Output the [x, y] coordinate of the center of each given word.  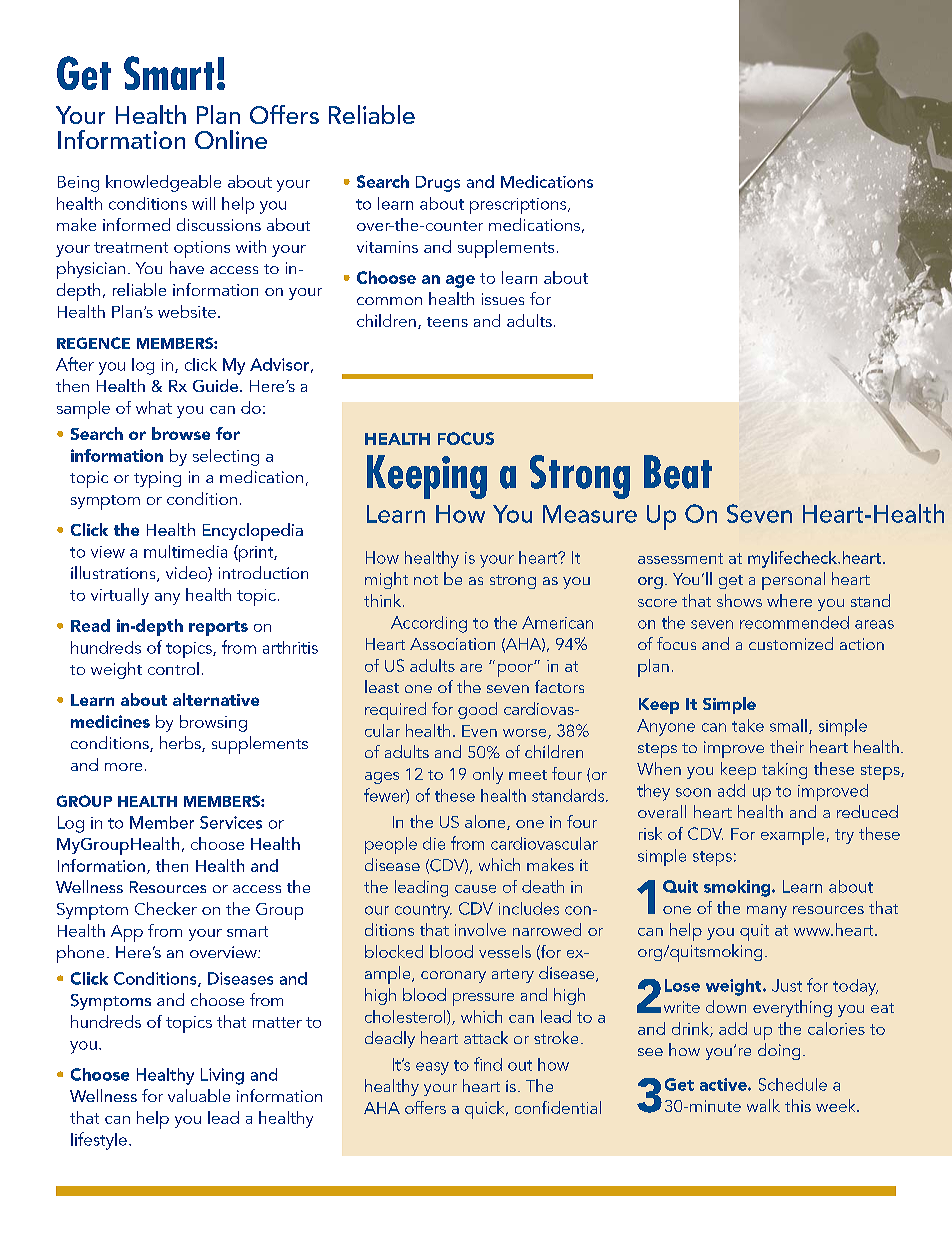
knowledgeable [163, 183]
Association [452, 644]
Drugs [438, 184]
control [173, 668]
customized [791, 643]
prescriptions [519, 206]
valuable [199, 1095]
